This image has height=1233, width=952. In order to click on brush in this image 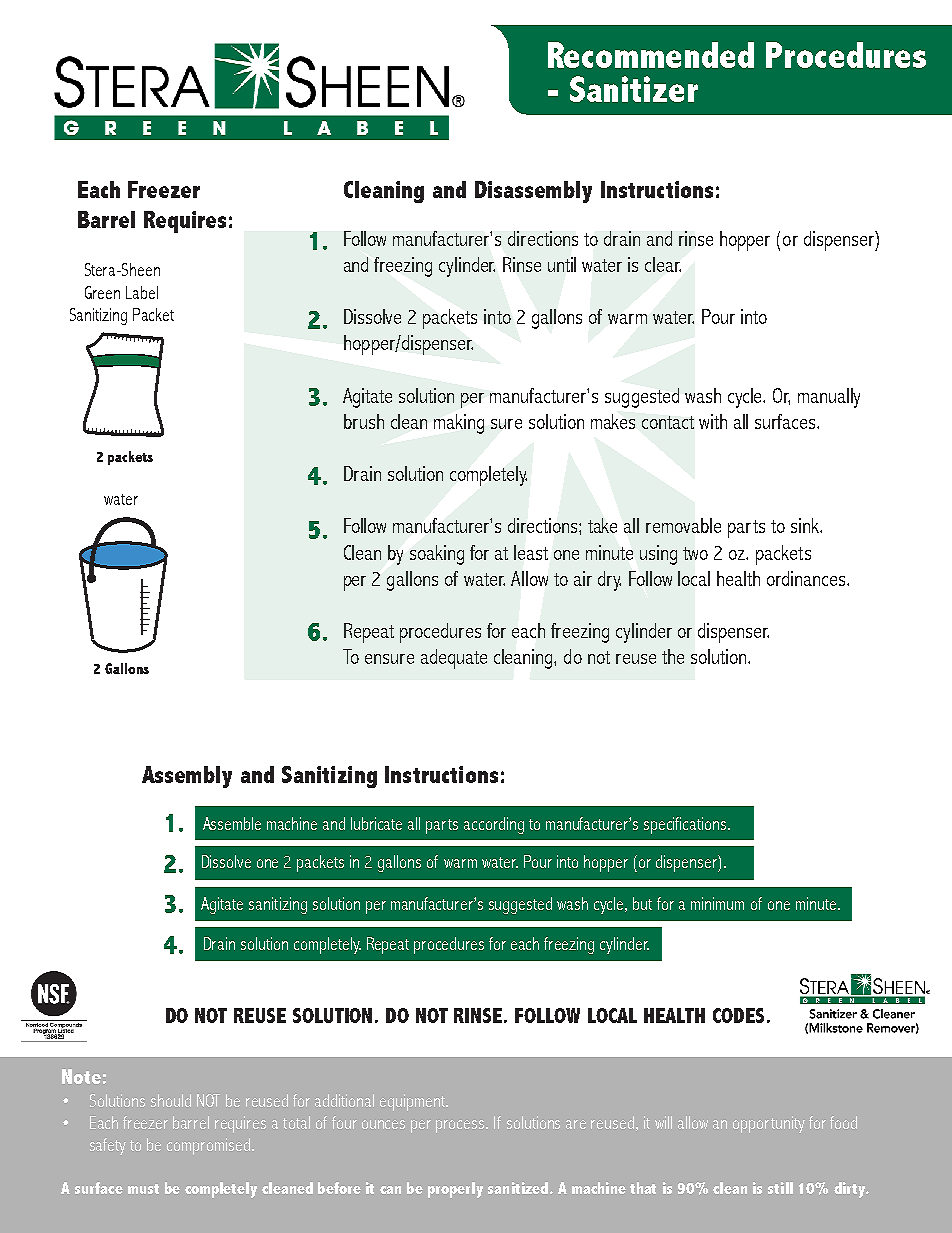, I will do `click(364, 421)`.
